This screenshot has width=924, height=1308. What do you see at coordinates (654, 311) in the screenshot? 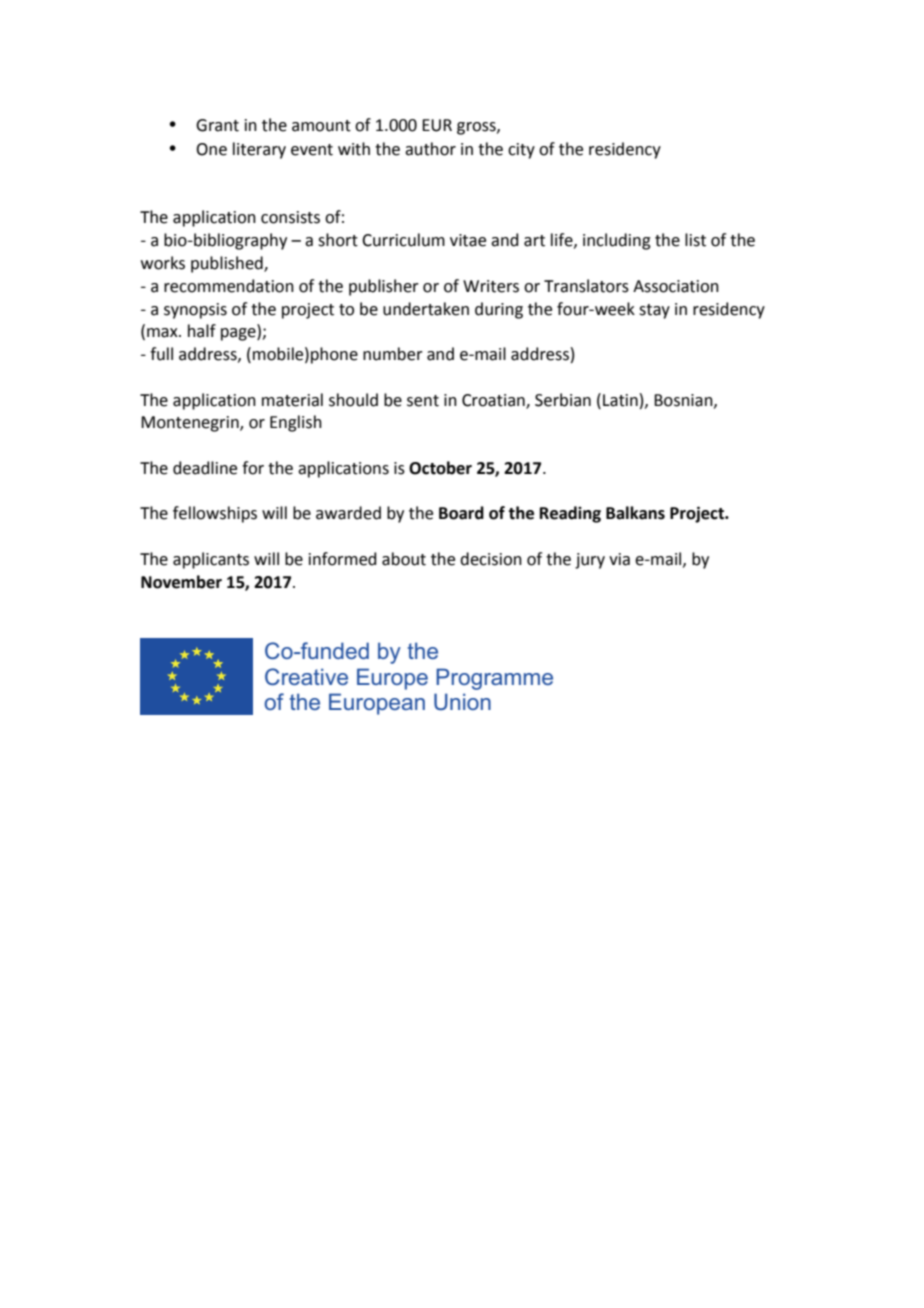
I see `stay` at bounding box center [654, 311].
